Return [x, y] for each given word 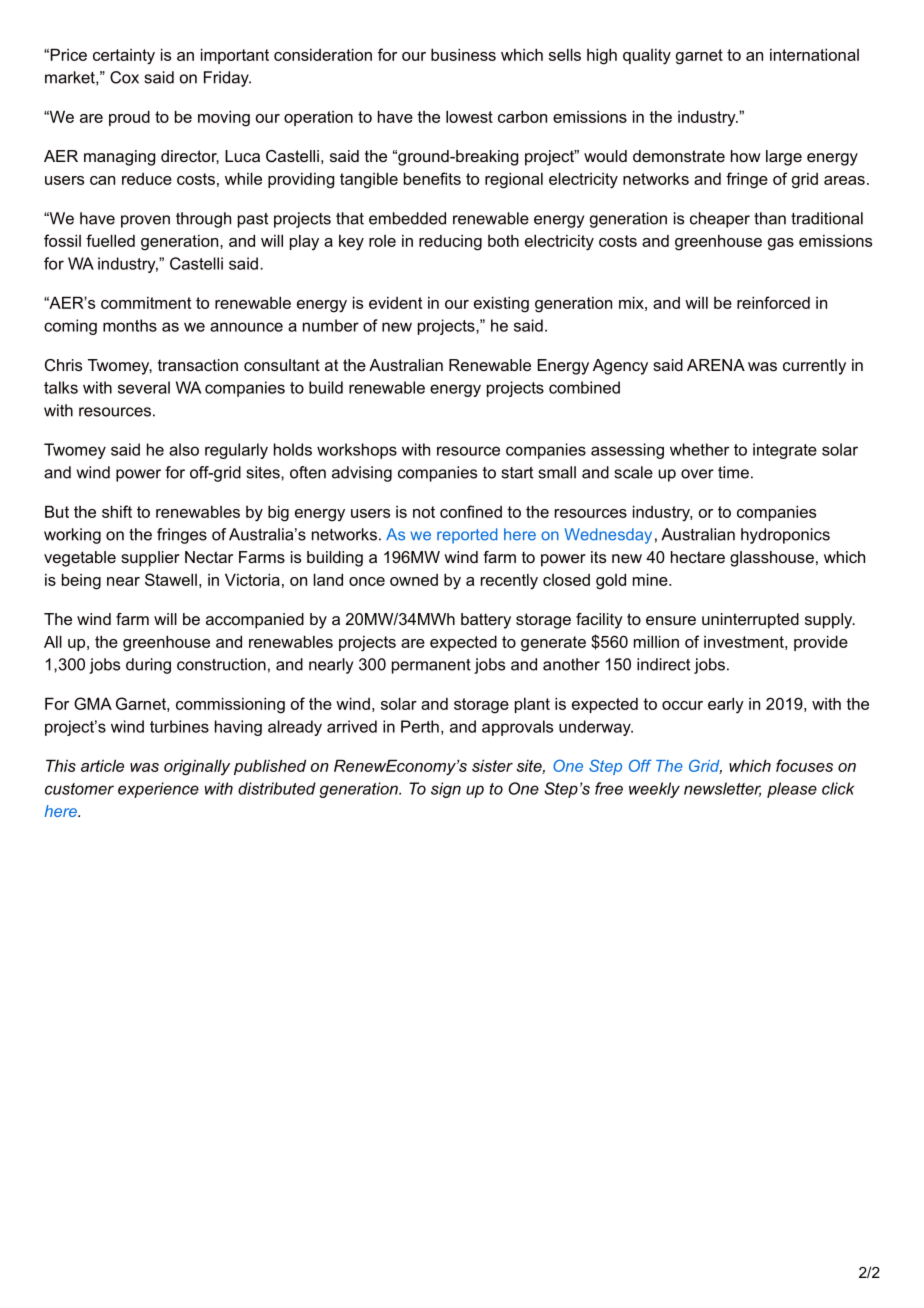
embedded [407, 218]
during [148, 666]
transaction [198, 365]
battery [486, 621]
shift [117, 511]
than [770, 218]
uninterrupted [750, 621]
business [463, 54]
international [814, 54]
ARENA [716, 365]
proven [145, 221]
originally [197, 767]
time [733, 472]
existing [501, 304]
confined [471, 511]
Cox [124, 77]
